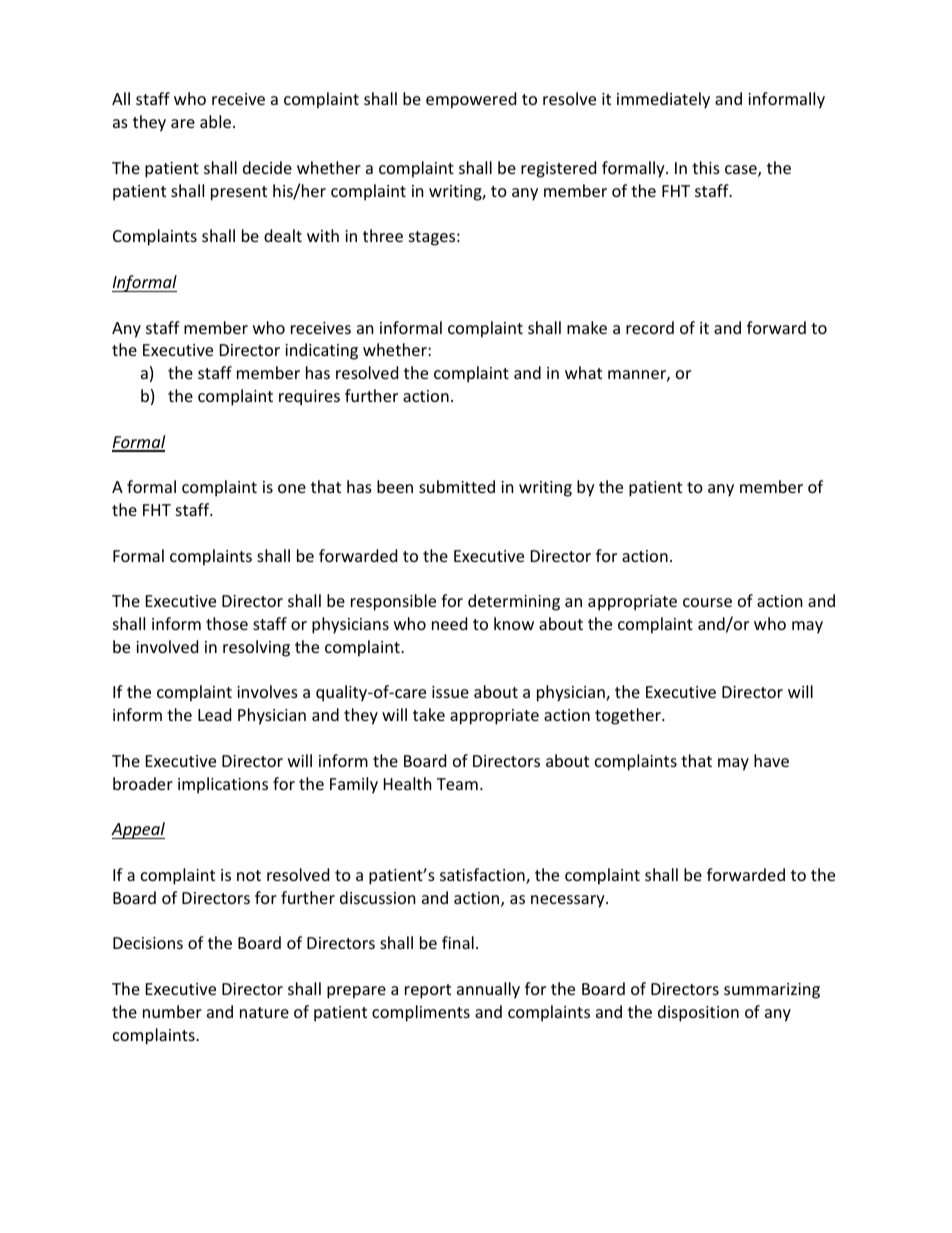 This page has height=1233, width=952. Describe the element at coordinates (383, 235) in the page. I see `three` at that location.
